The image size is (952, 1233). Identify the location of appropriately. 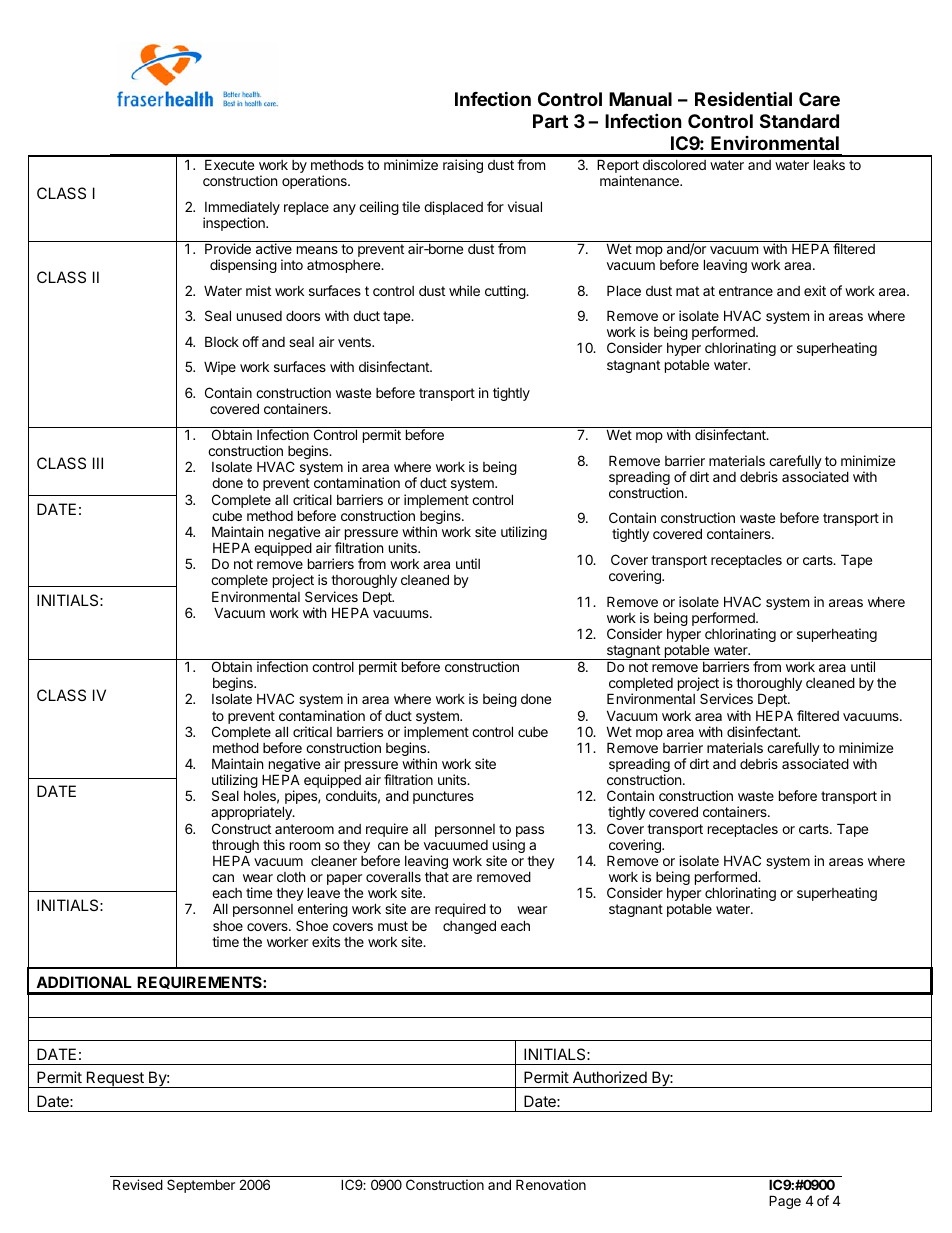
(252, 813).
